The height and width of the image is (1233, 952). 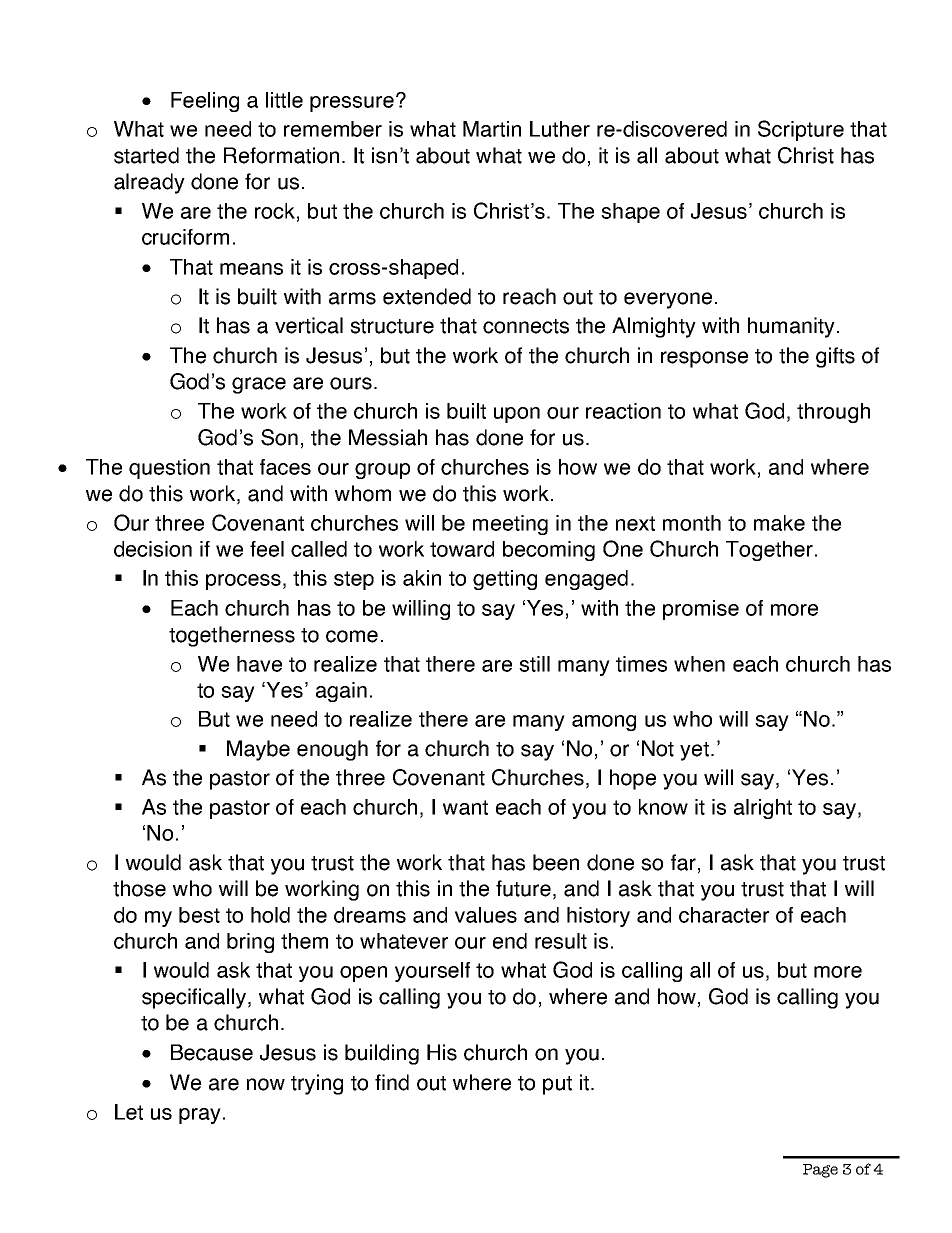 I want to click on upon, so click(x=517, y=415).
